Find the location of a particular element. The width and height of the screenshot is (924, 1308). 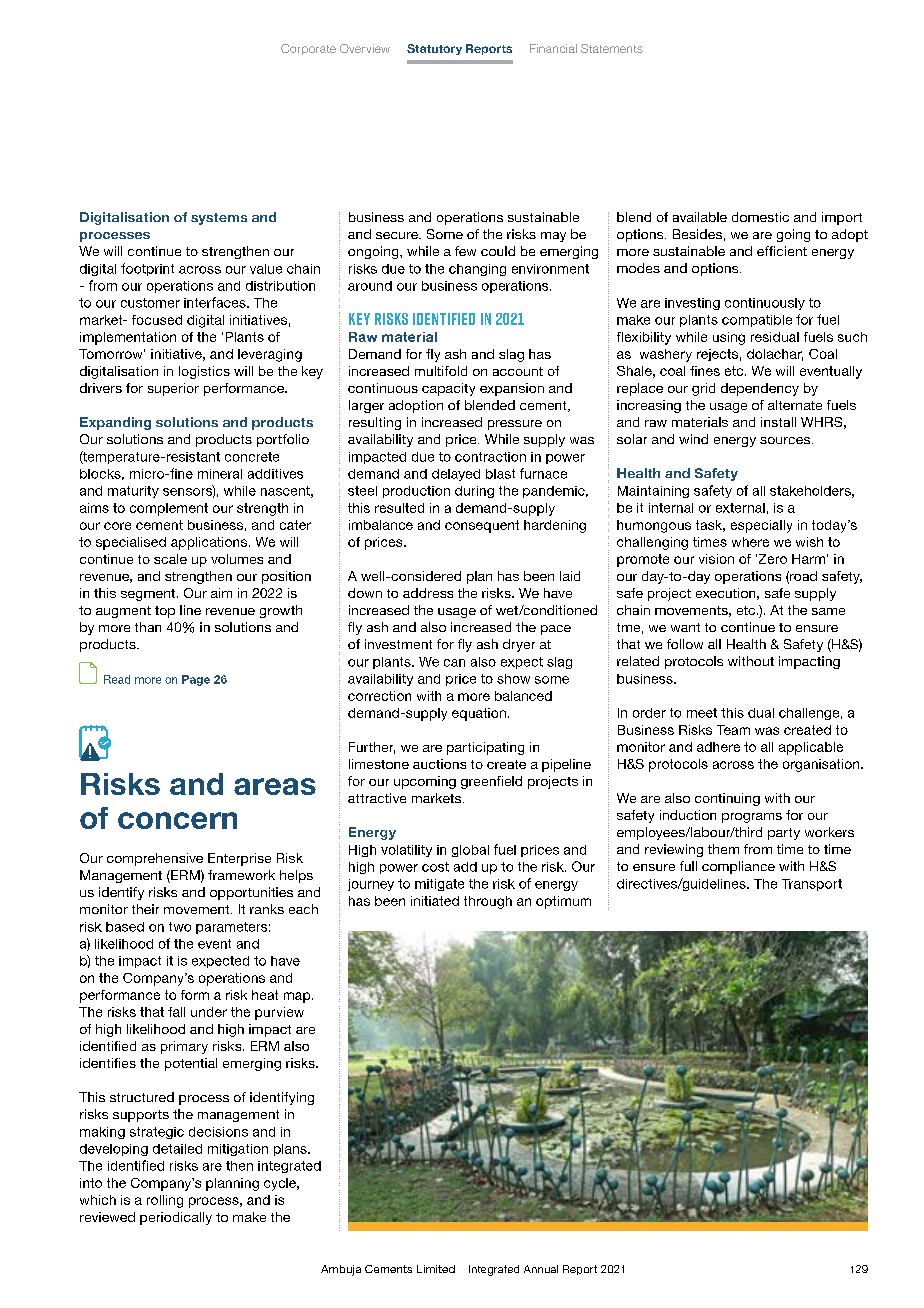

Corporate is located at coordinates (308, 49).
